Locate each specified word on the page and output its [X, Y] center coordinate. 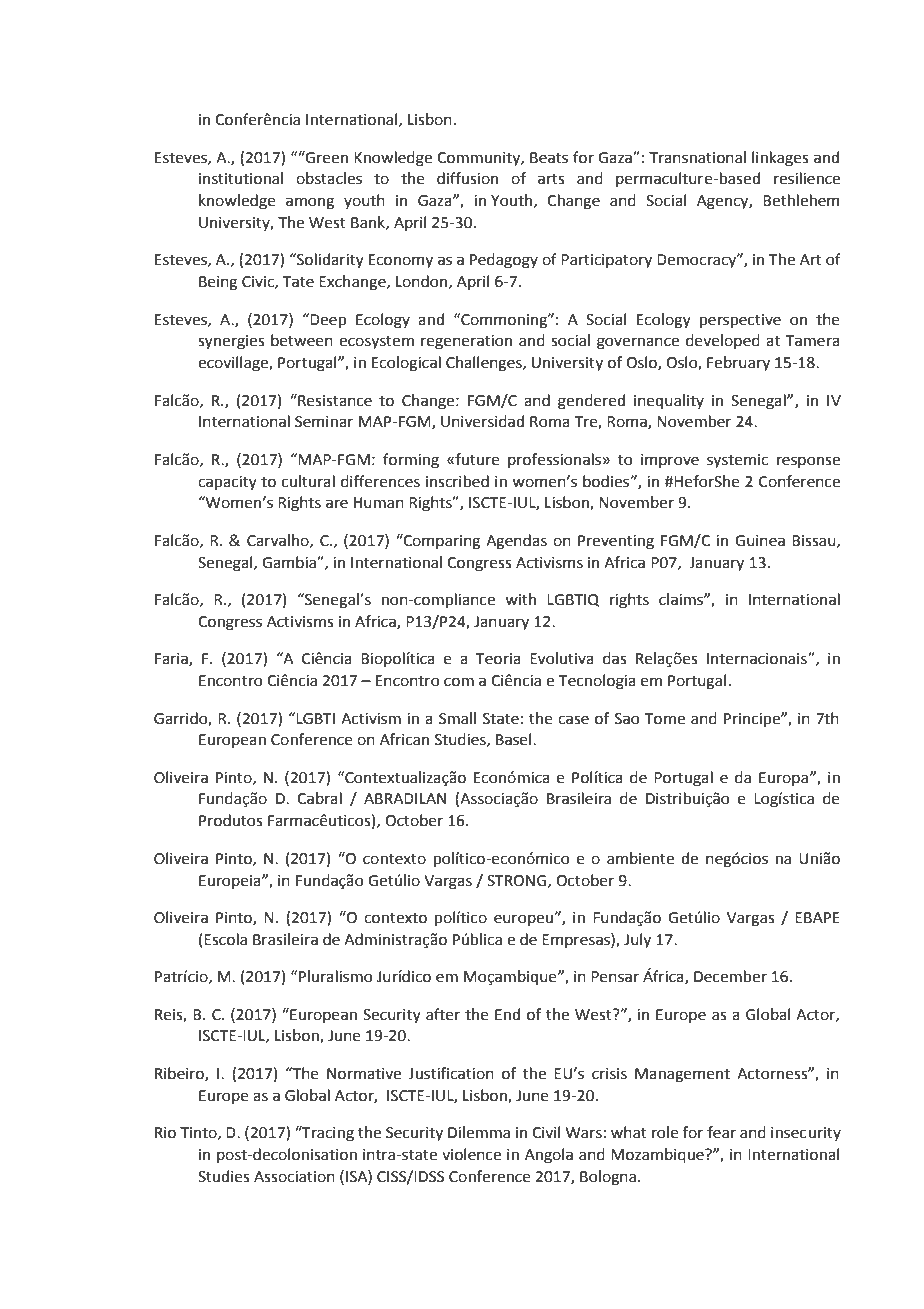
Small [457, 718]
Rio [165, 1133]
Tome [665, 719]
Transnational [697, 157]
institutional [241, 178]
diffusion [467, 178]
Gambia [290, 562]
